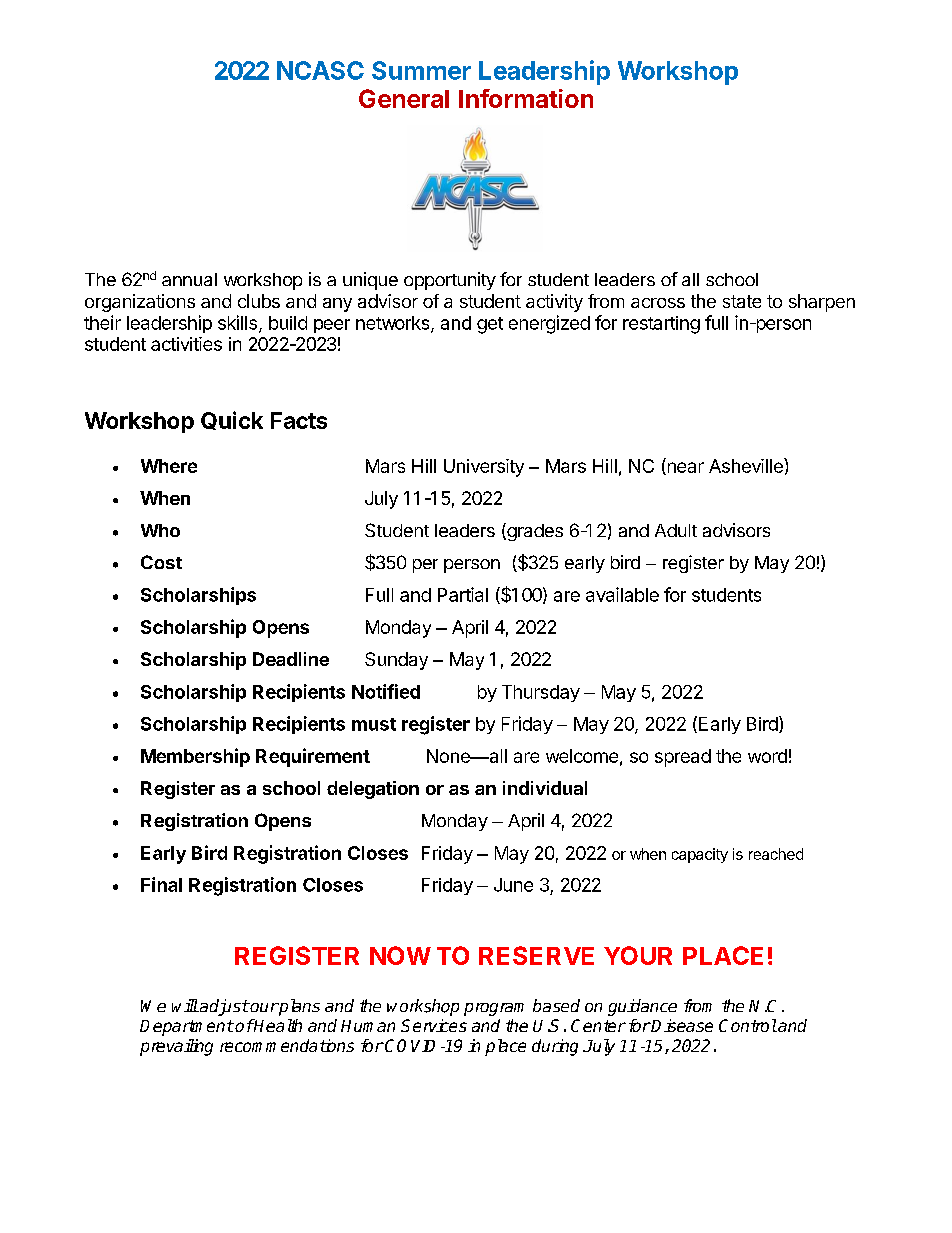  I want to click on Notified, so click(386, 691).
